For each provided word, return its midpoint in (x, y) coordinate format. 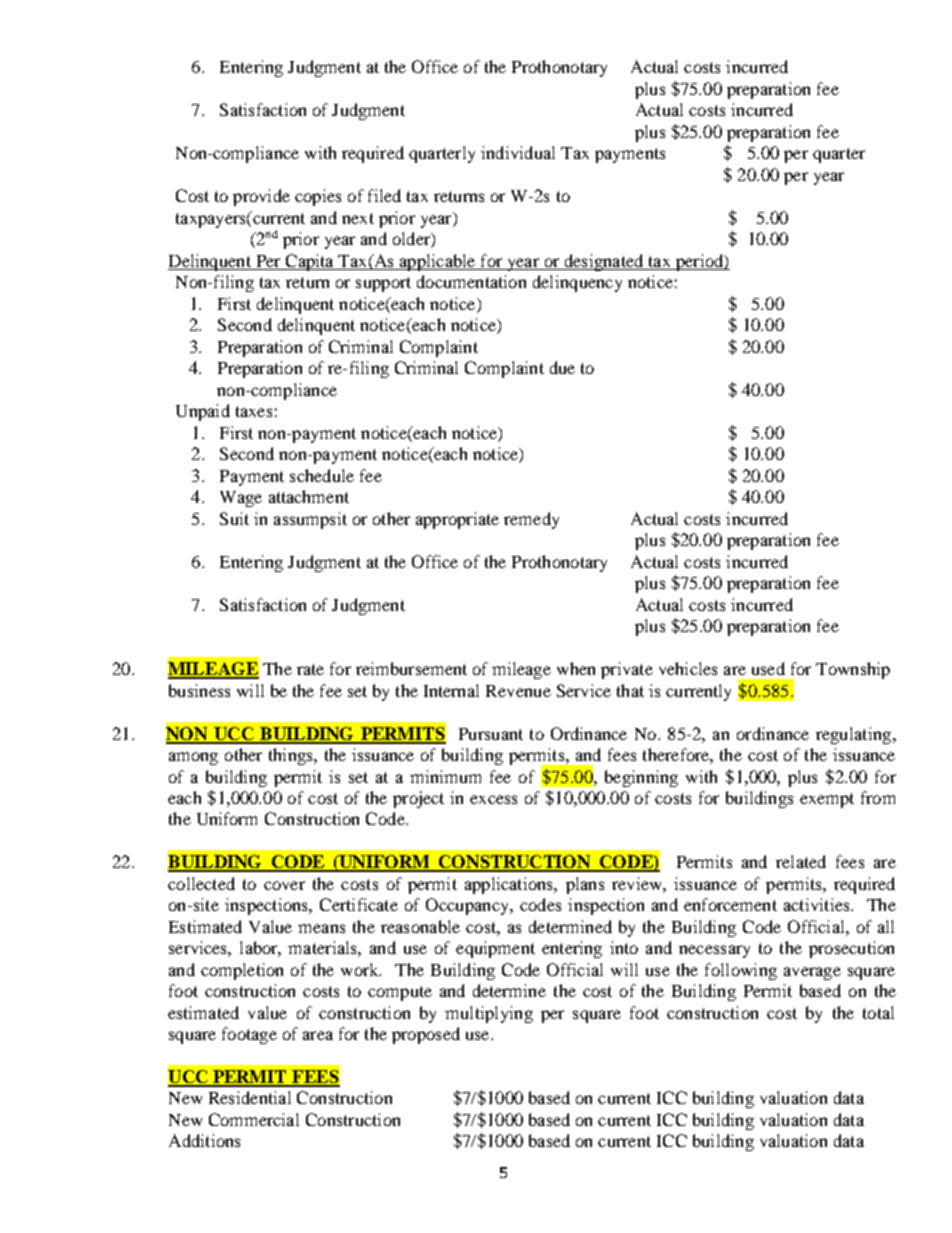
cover (284, 885)
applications (510, 885)
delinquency (577, 283)
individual (518, 152)
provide (261, 197)
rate (310, 669)
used (768, 668)
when (576, 668)
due (562, 367)
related (801, 861)
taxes (254, 411)
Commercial (254, 1119)
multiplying (489, 1014)
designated (604, 262)
